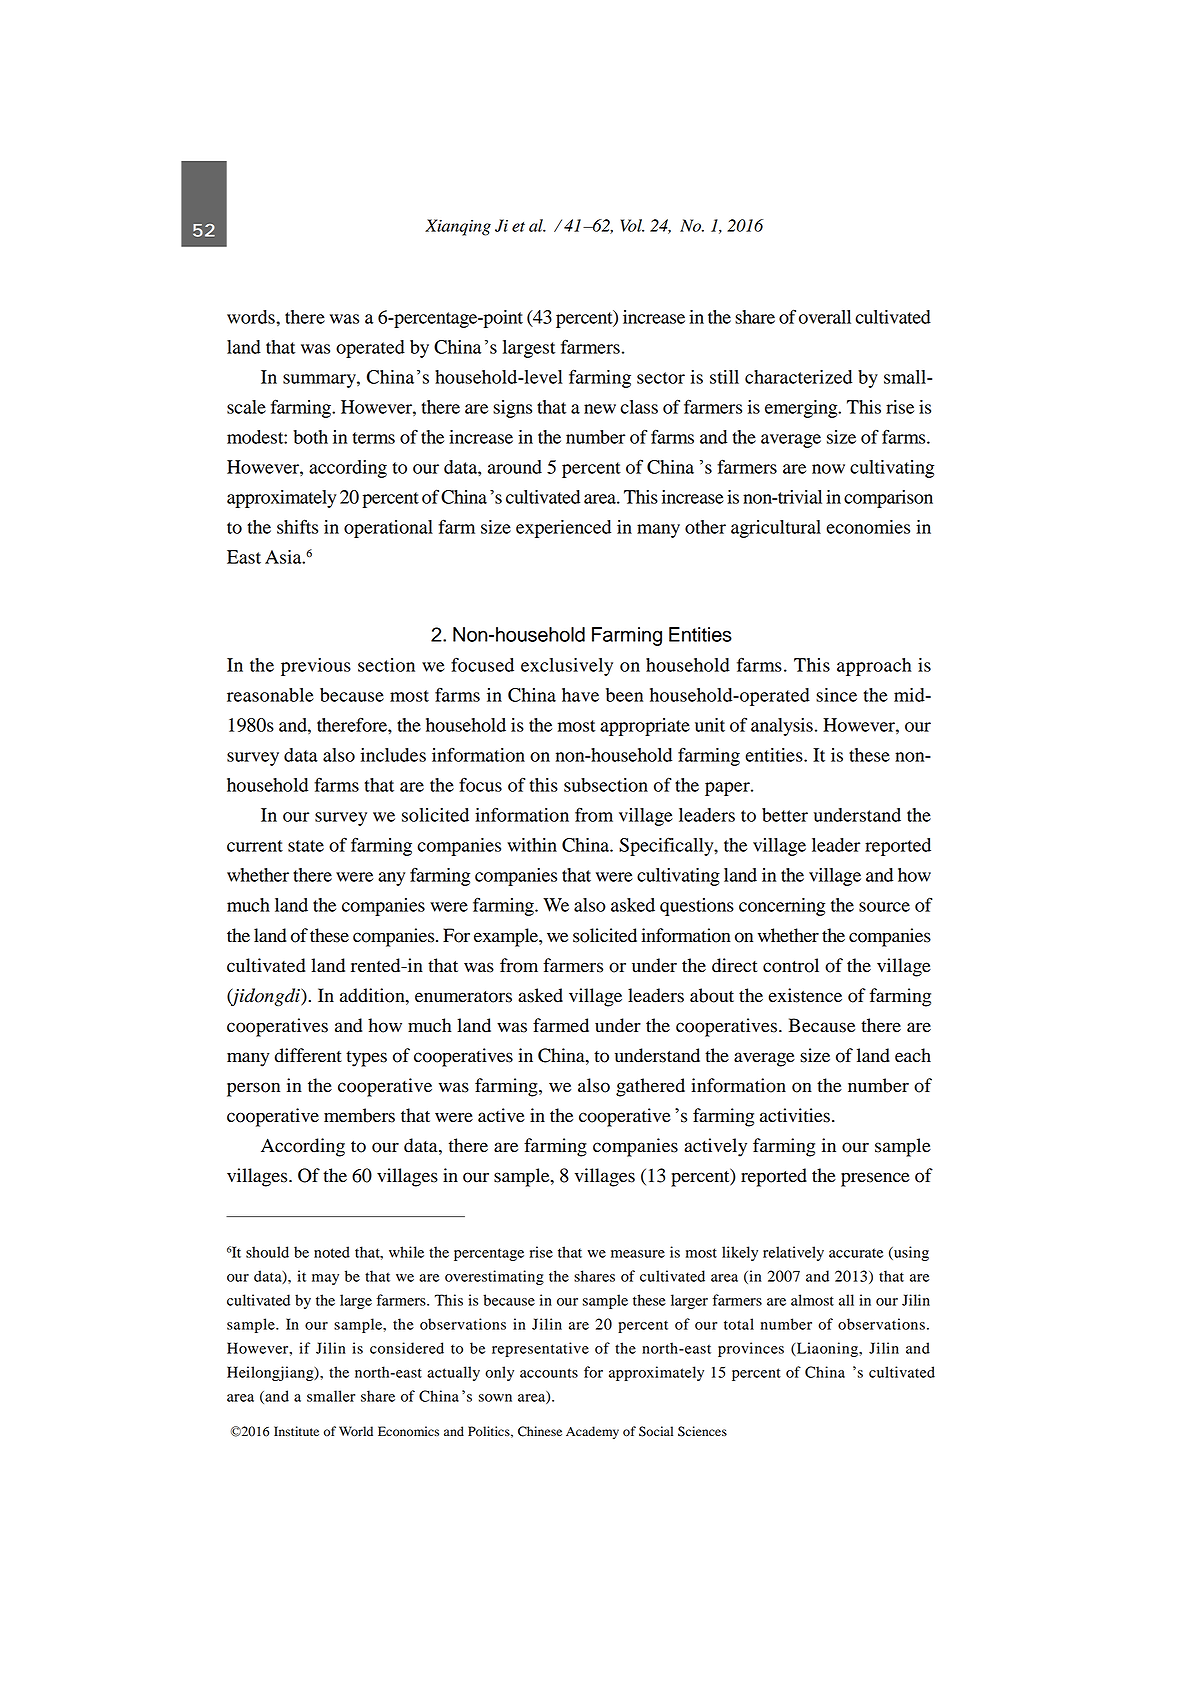  I want to click on World, so click(356, 1431).
